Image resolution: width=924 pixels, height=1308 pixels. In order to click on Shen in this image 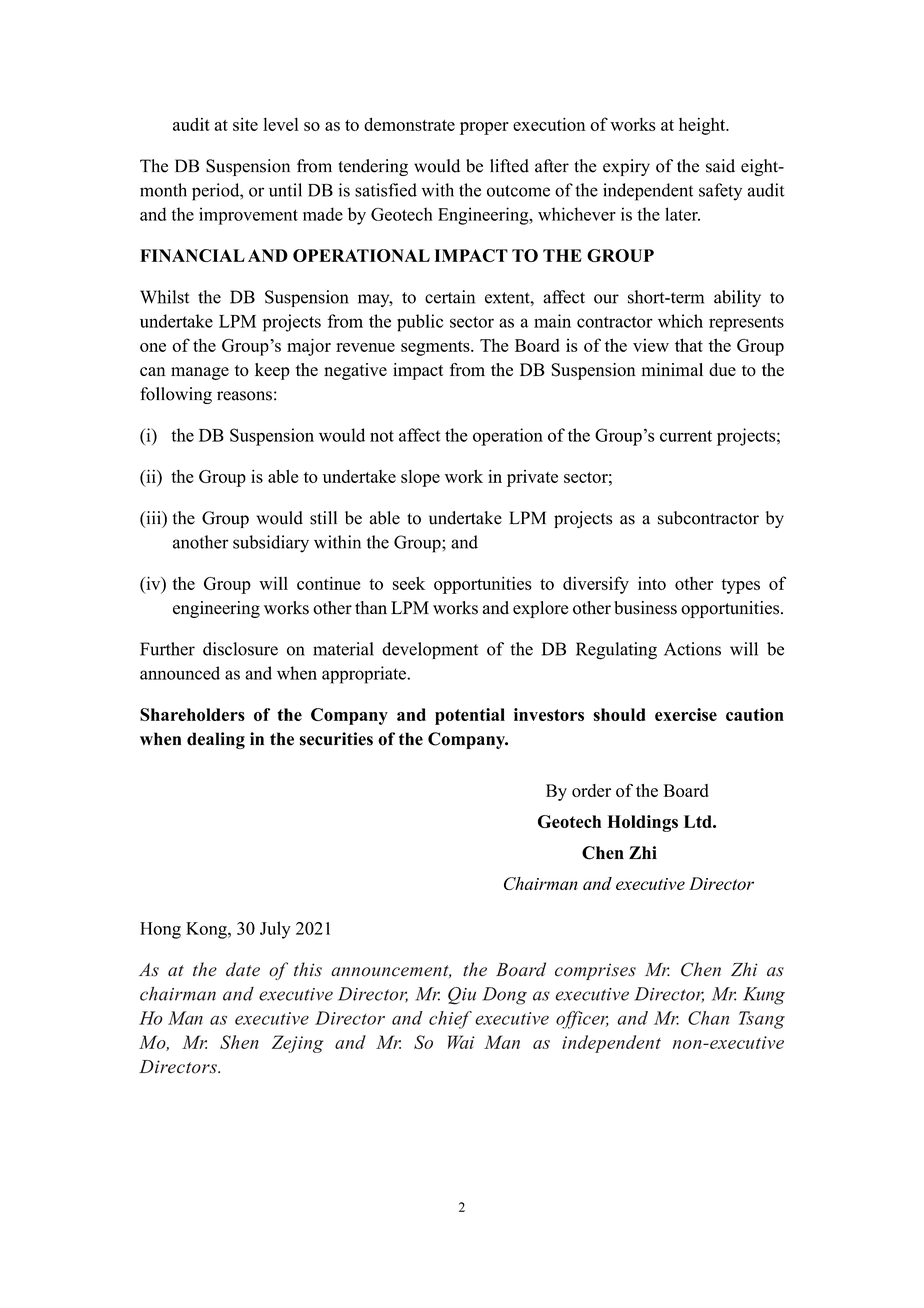, I will do `click(239, 1042)`.
